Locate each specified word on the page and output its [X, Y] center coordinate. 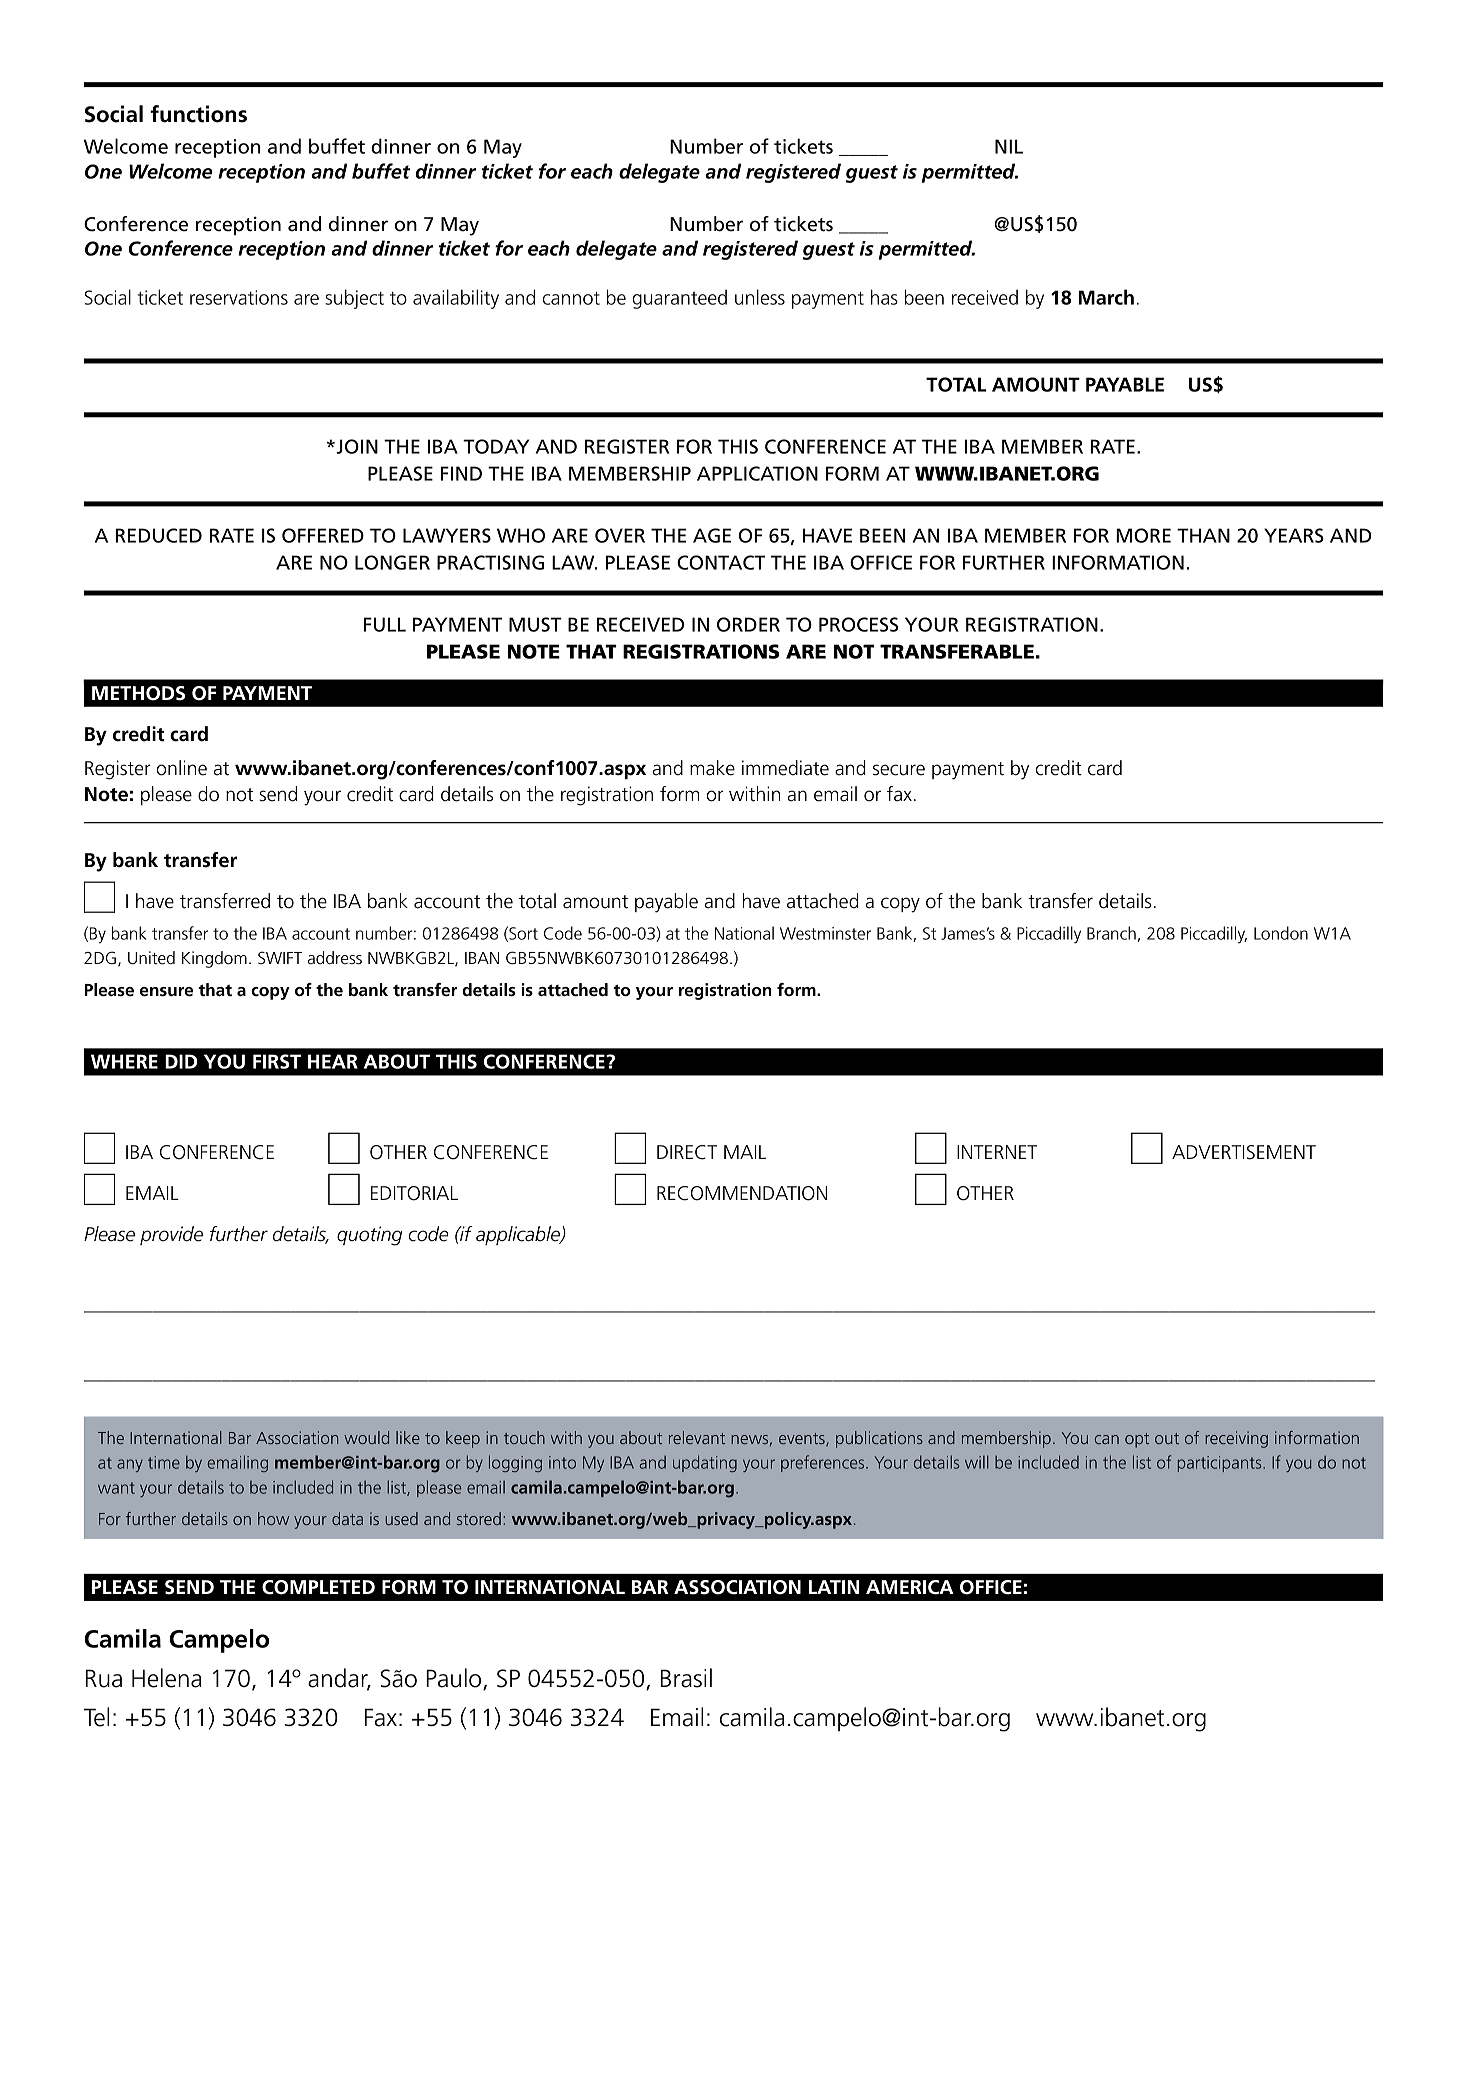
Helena [166, 1678]
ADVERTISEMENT [1244, 1152]
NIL [1009, 146]
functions [198, 114]
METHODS [138, 693]
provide [171, 1235]
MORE [1143, 535]
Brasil [686, 1678]
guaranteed [679, 299]
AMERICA [910, 1587]
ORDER [748, 624]
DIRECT [687, 1152]
